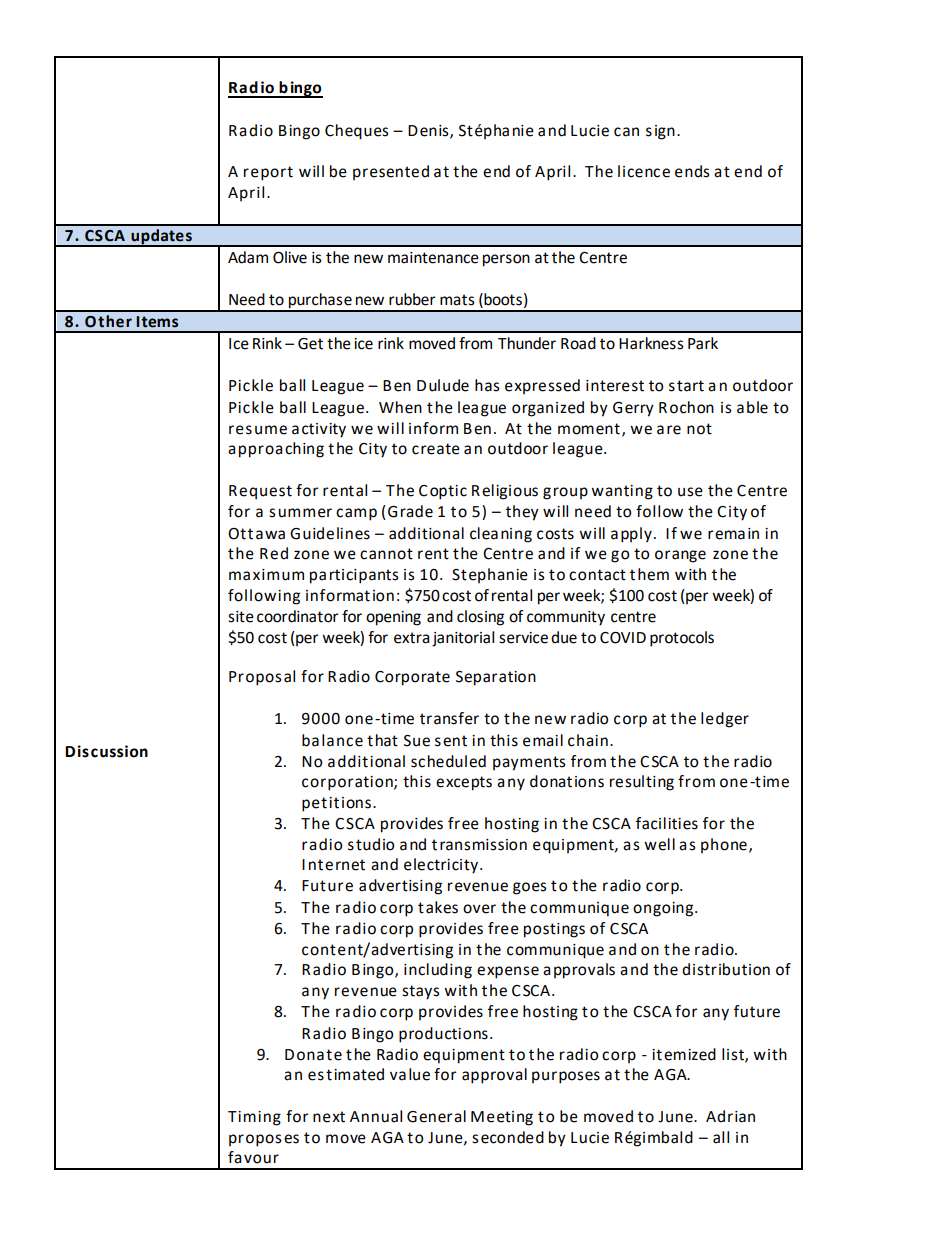 The image size is (952, 1233). I want to click on General, so click(436, 1116).
